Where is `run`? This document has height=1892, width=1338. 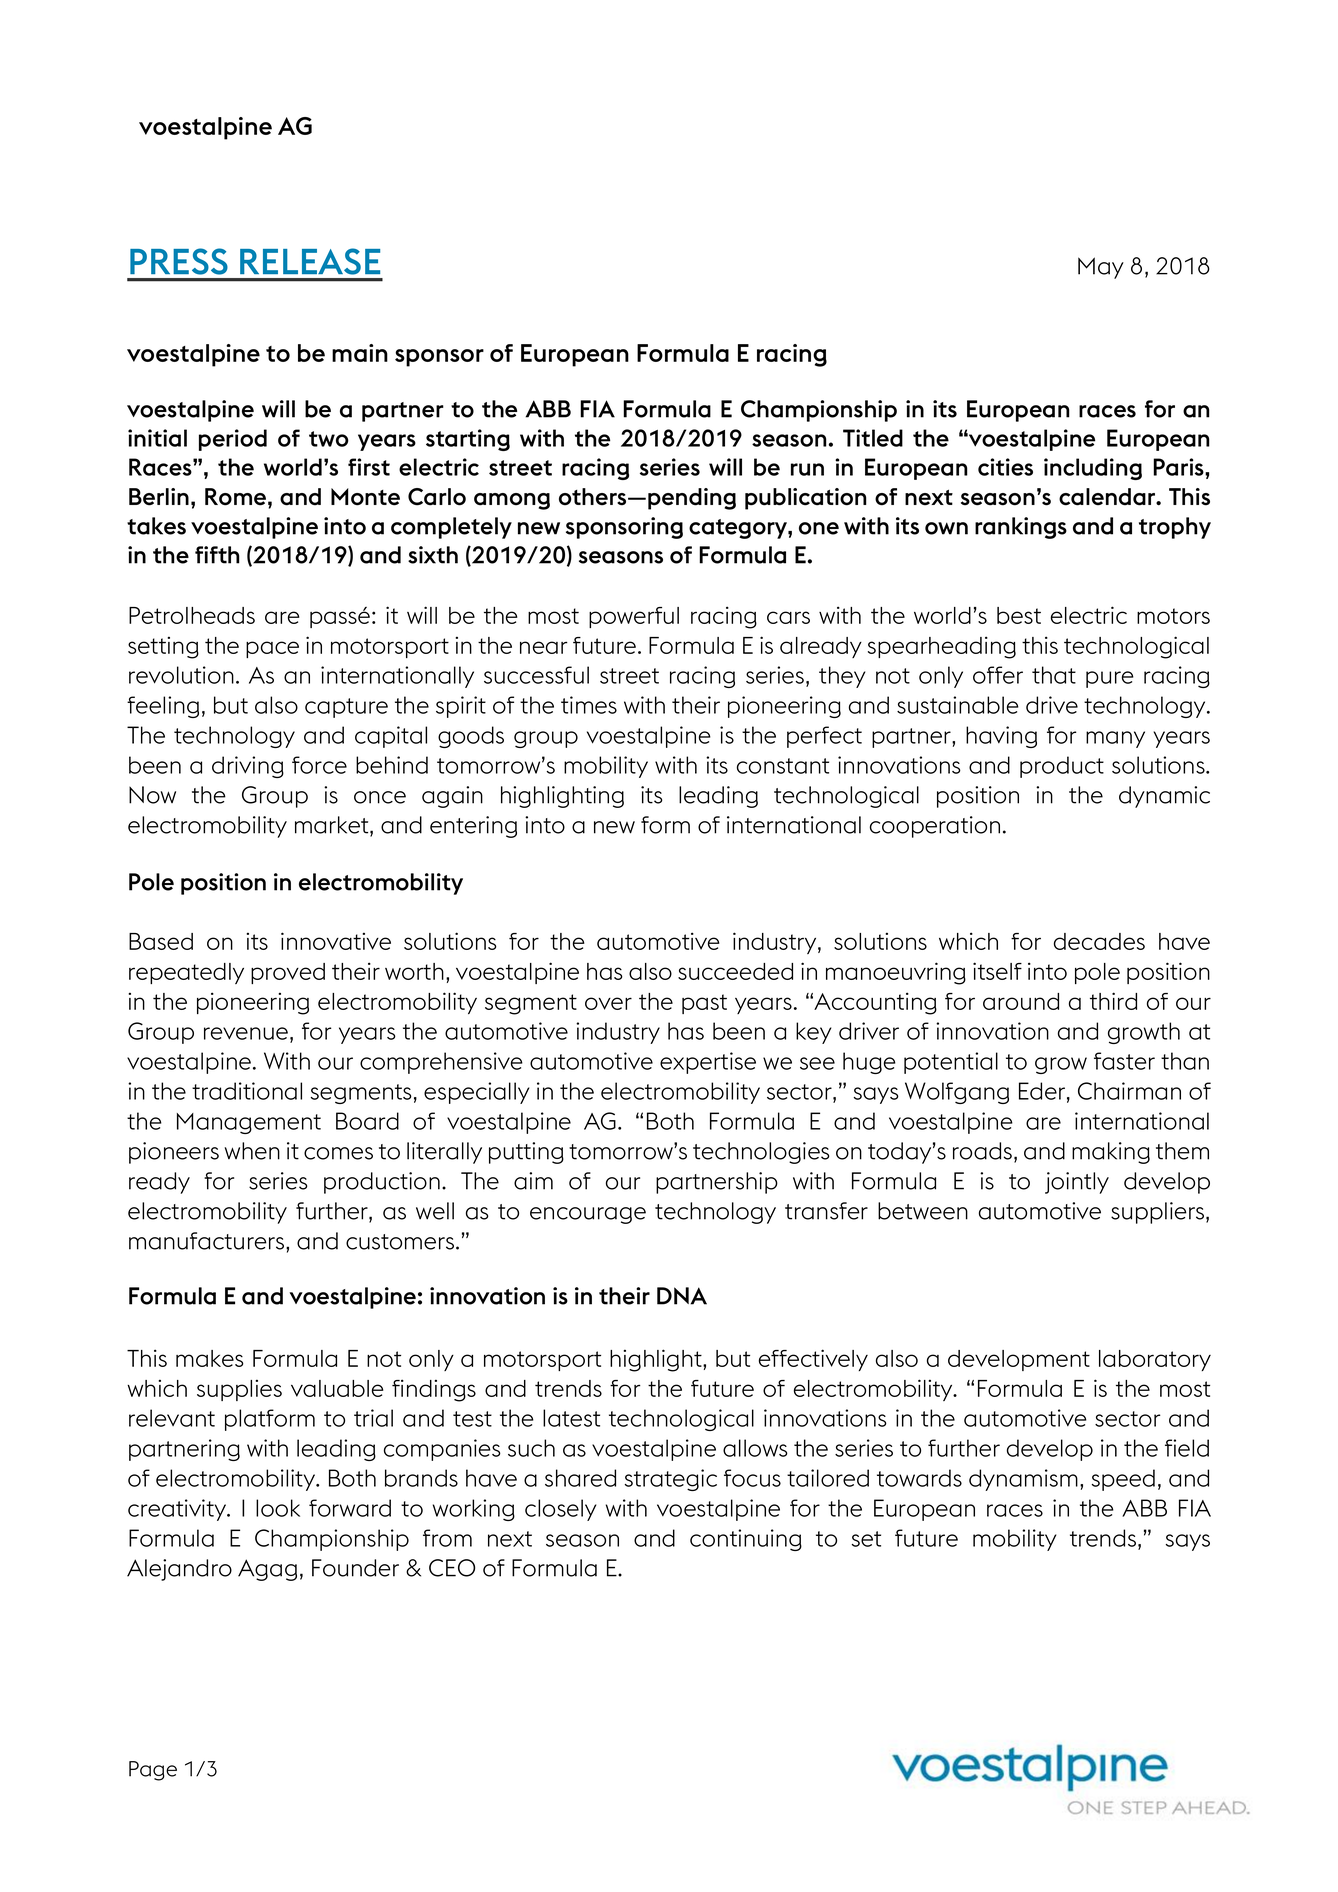
run is located at coordinates (807, 469).
